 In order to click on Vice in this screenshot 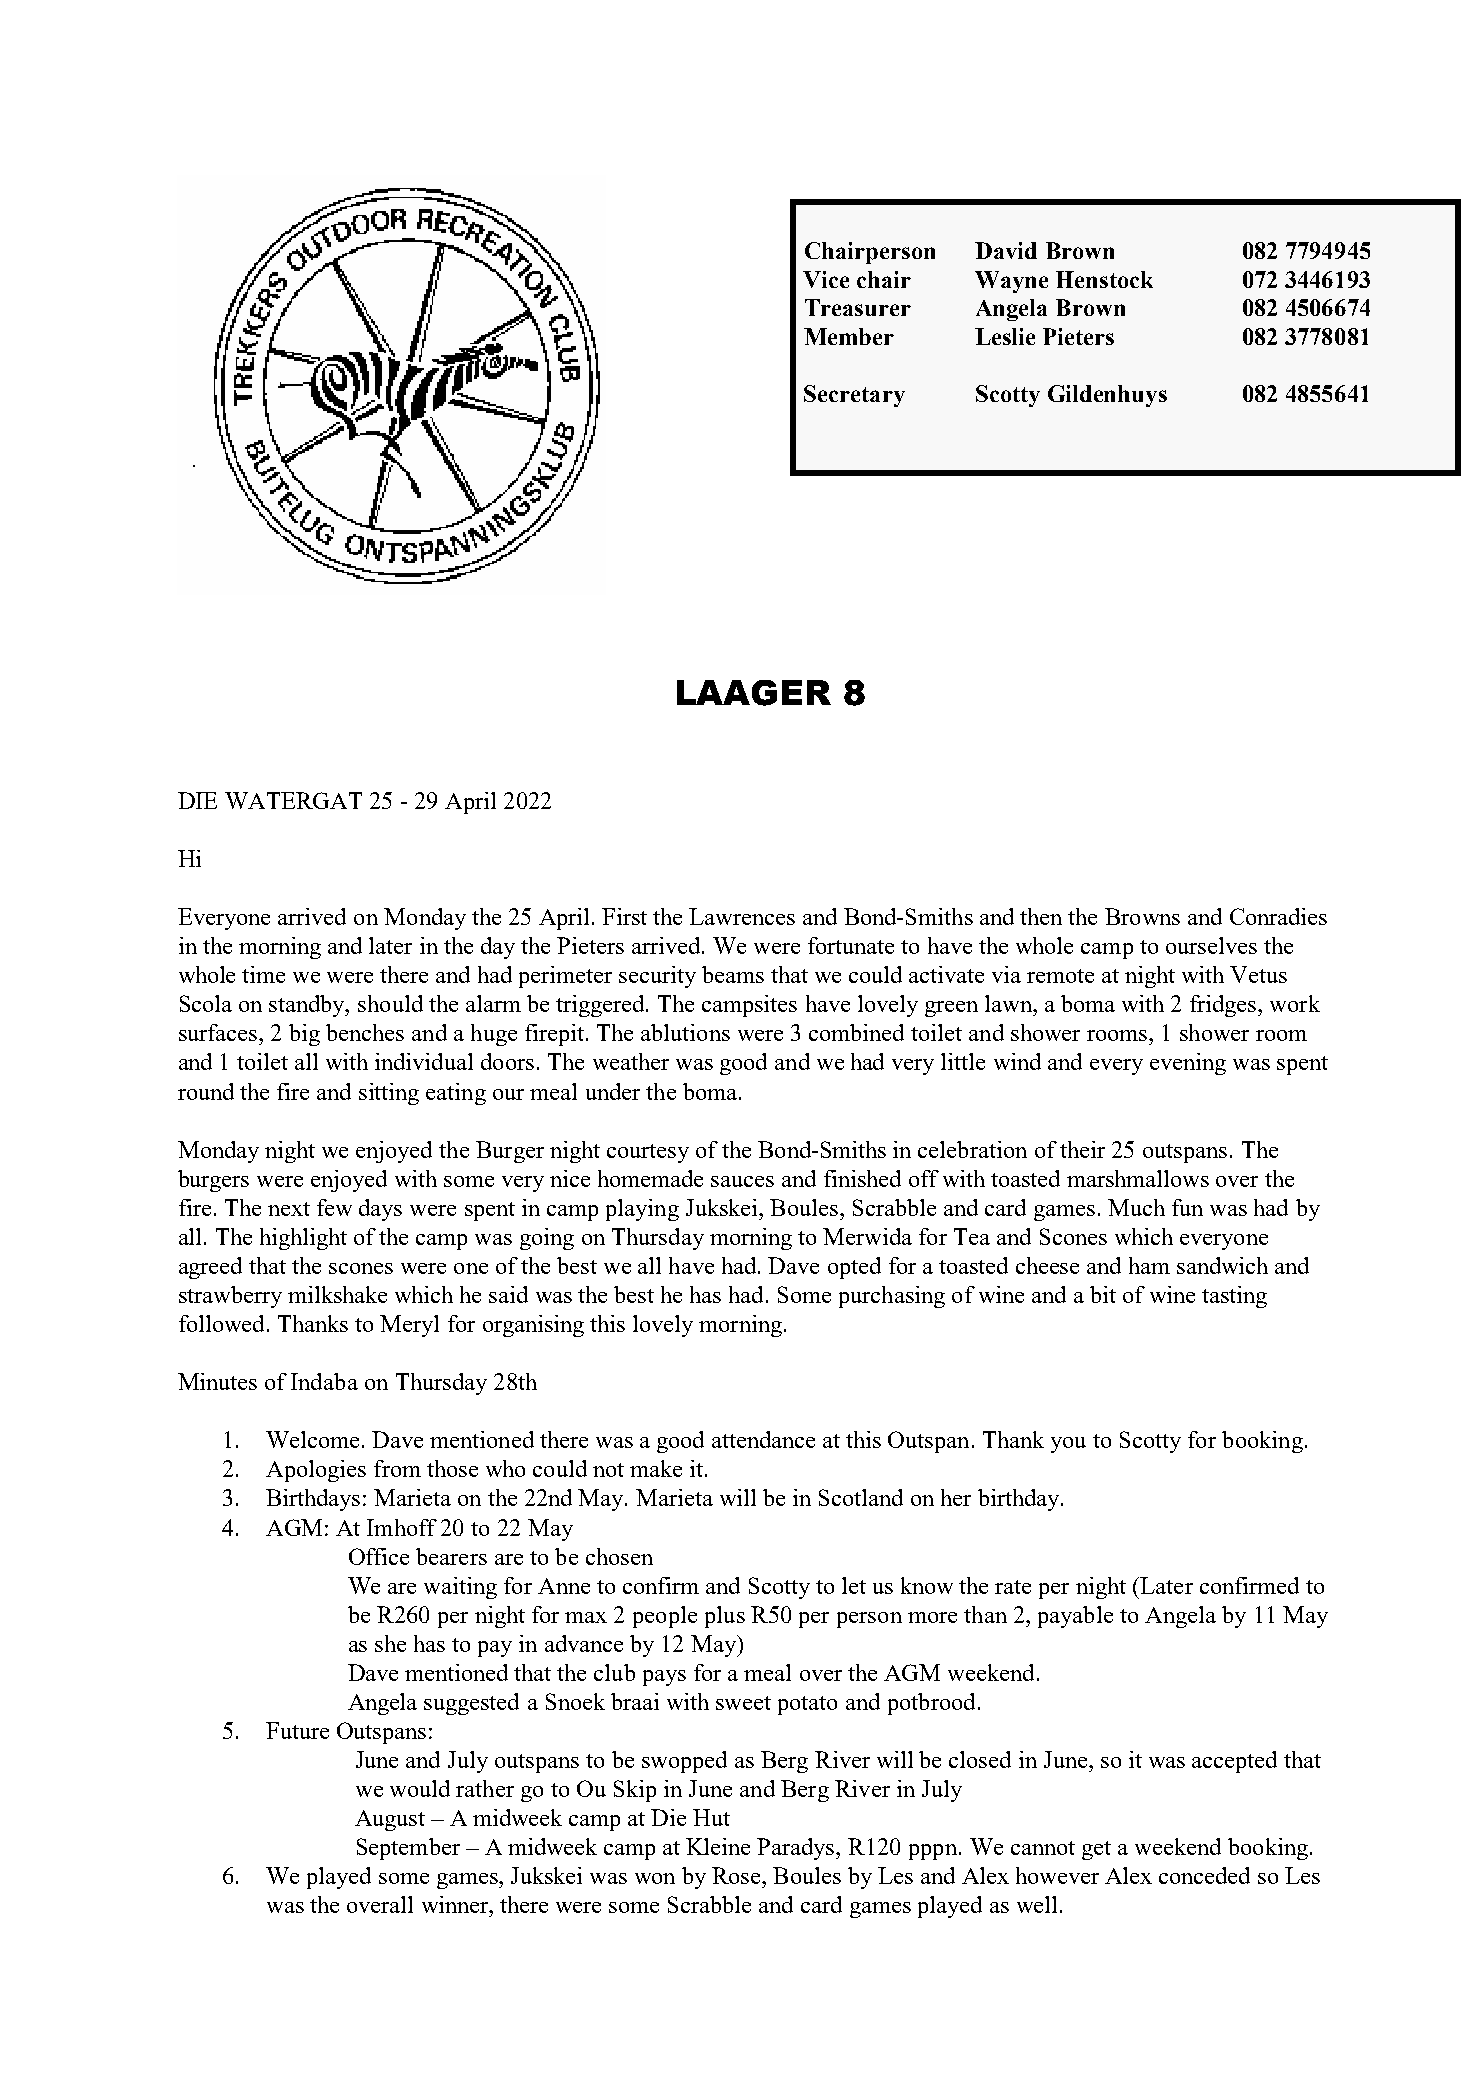, I will do `click(826, 279)`.
